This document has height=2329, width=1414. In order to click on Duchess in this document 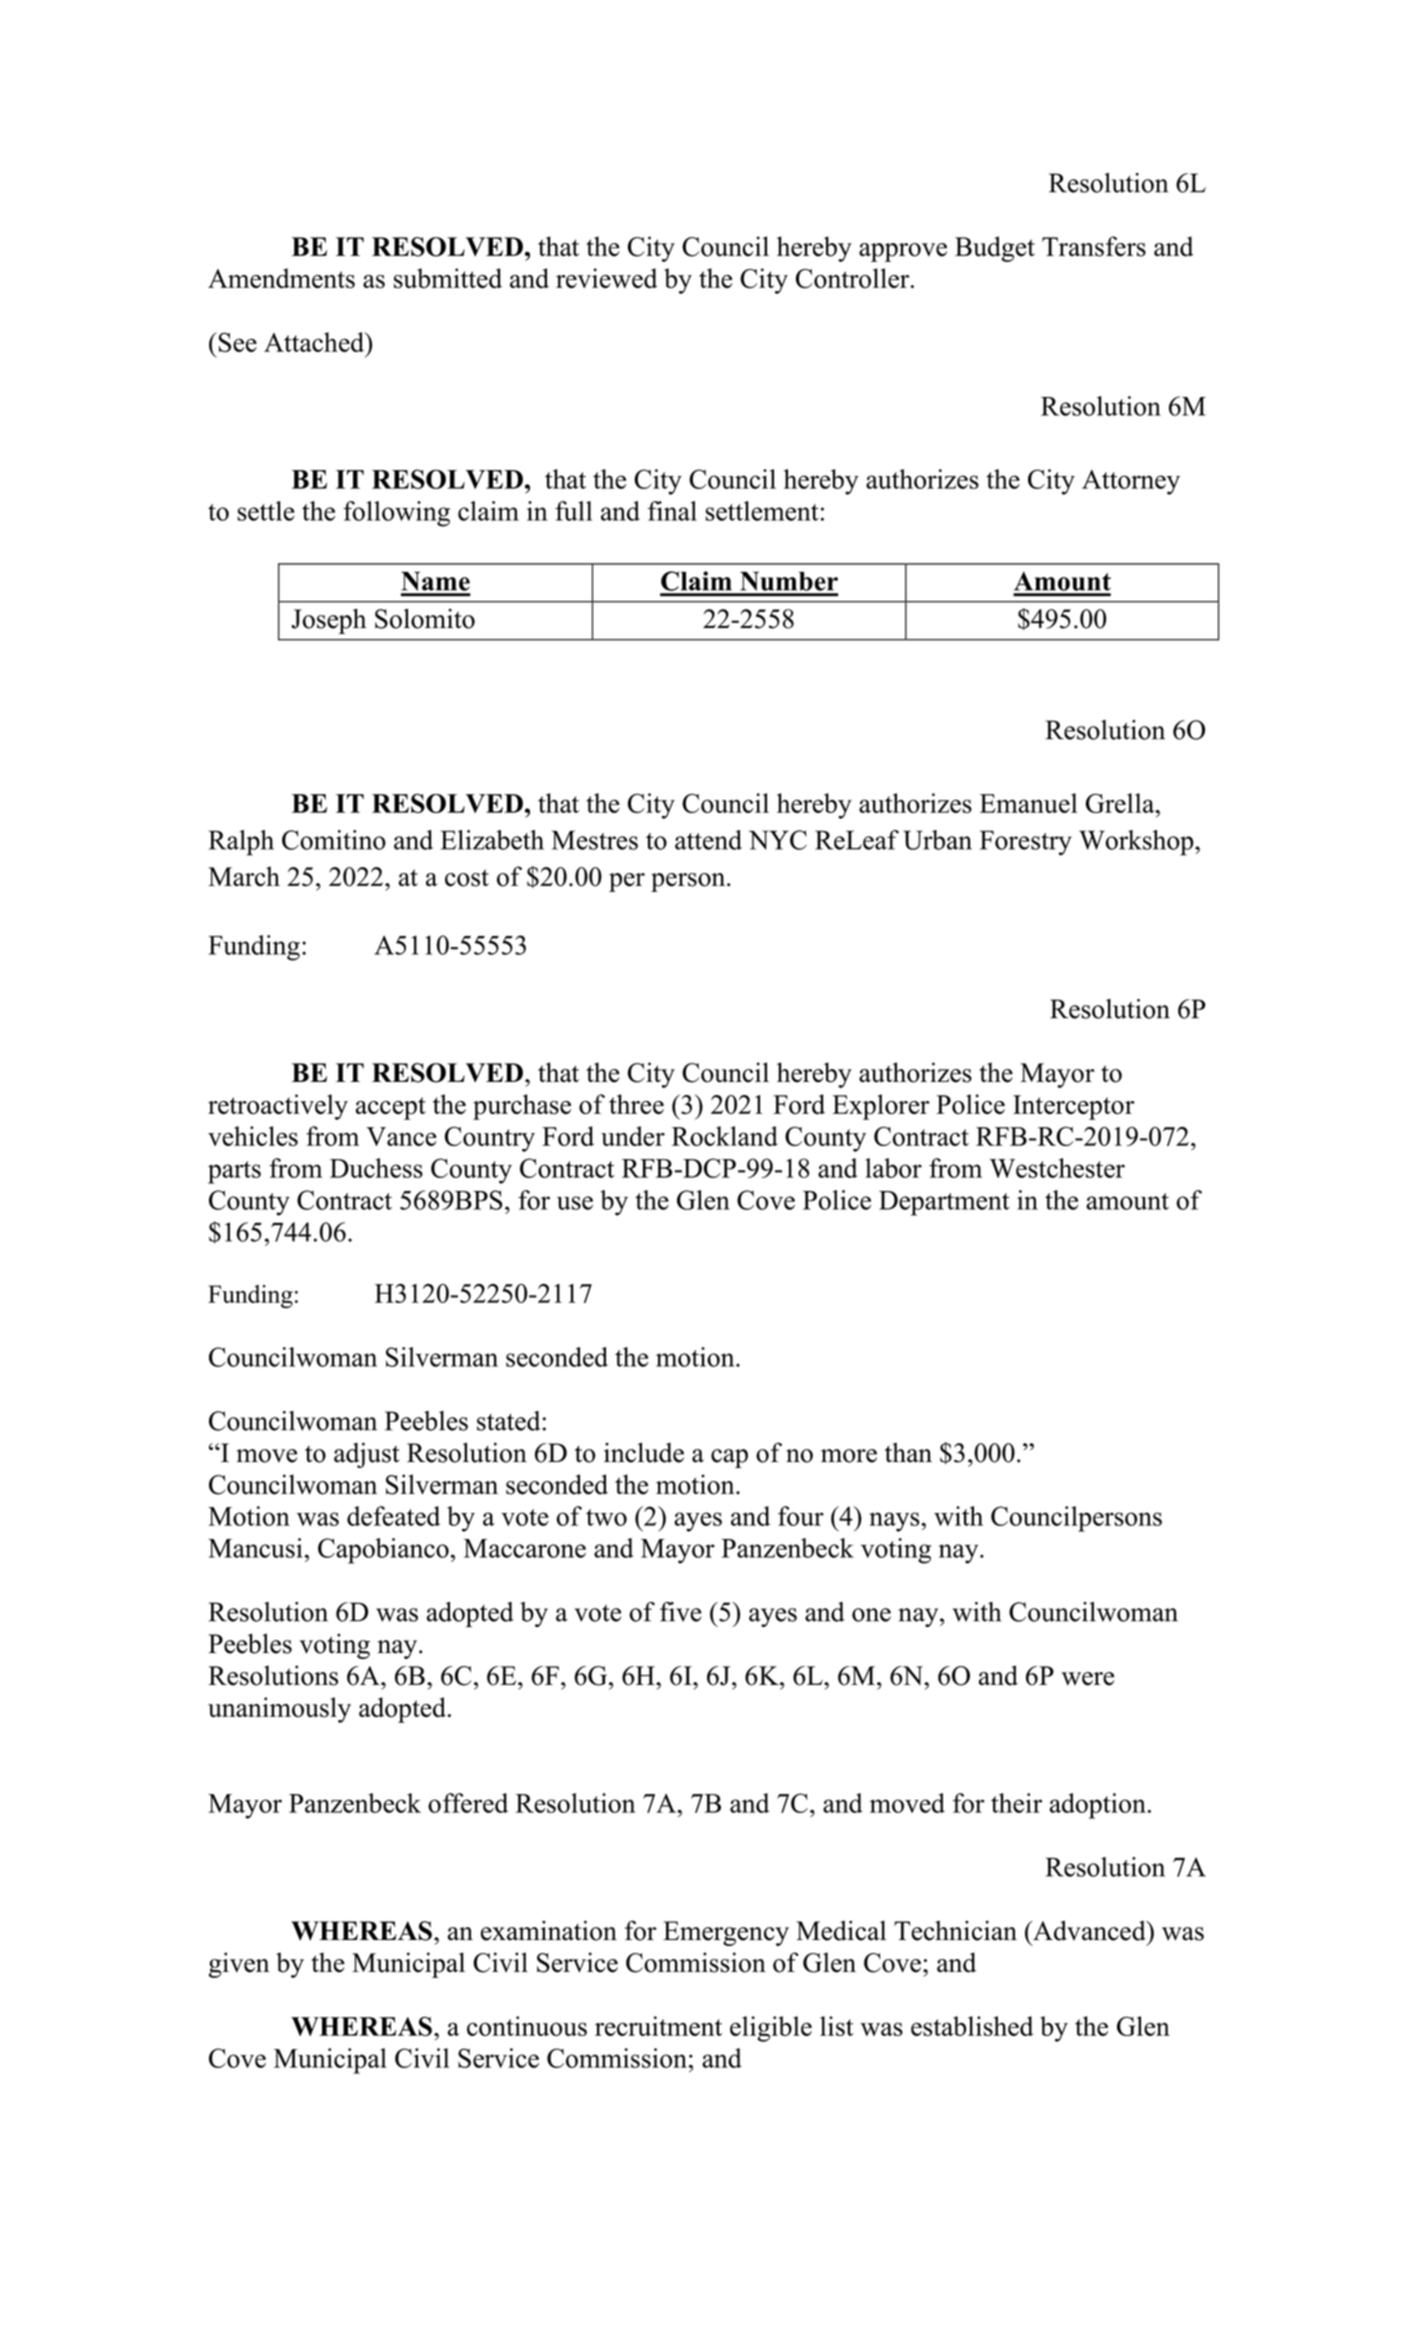, I will do `click(376, 1168)`.
